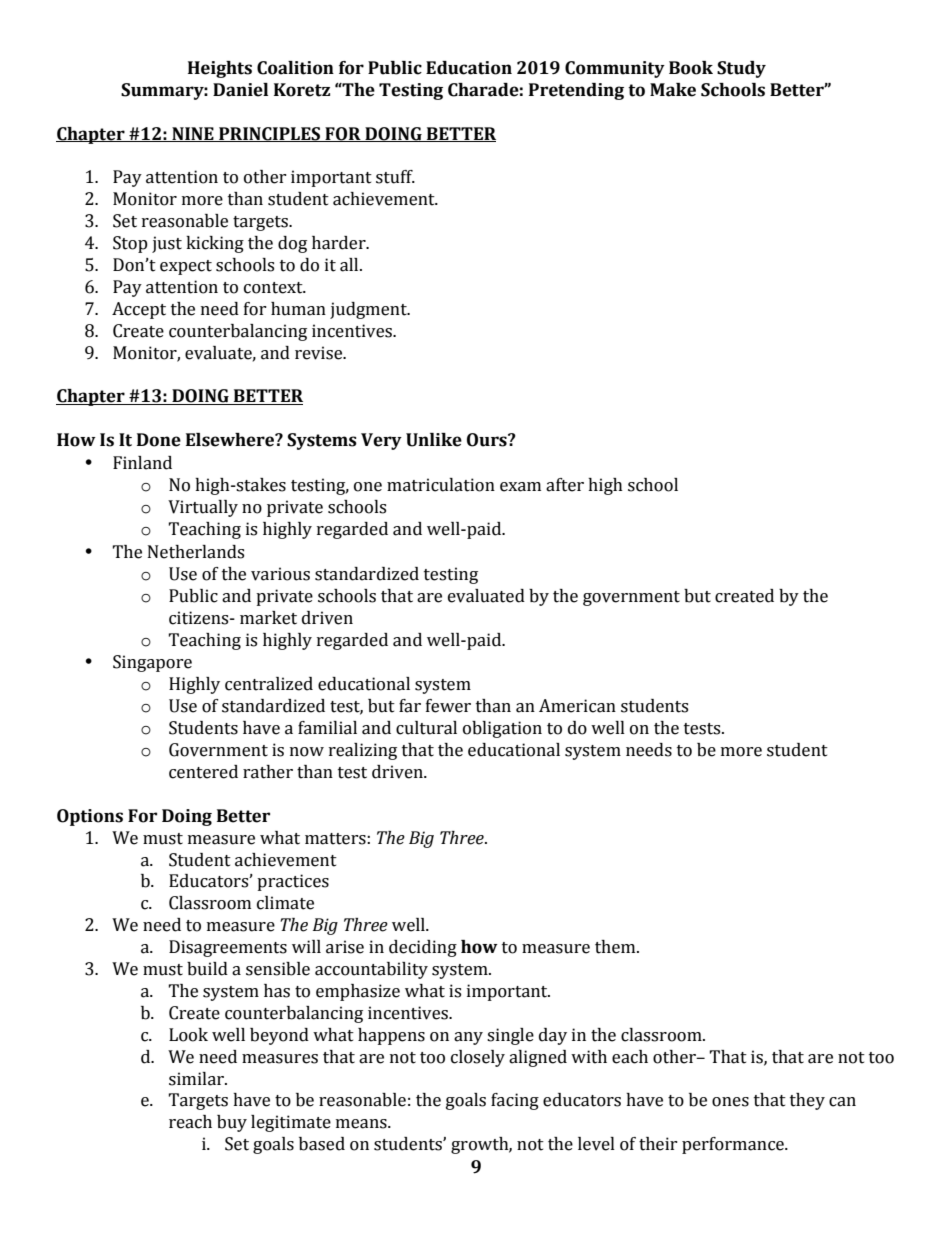 The width and height of the page is (952, 1233). What do you see at coordinates (395, 177) in the page?
I see `stuff` at bounding box center [395, 177].
